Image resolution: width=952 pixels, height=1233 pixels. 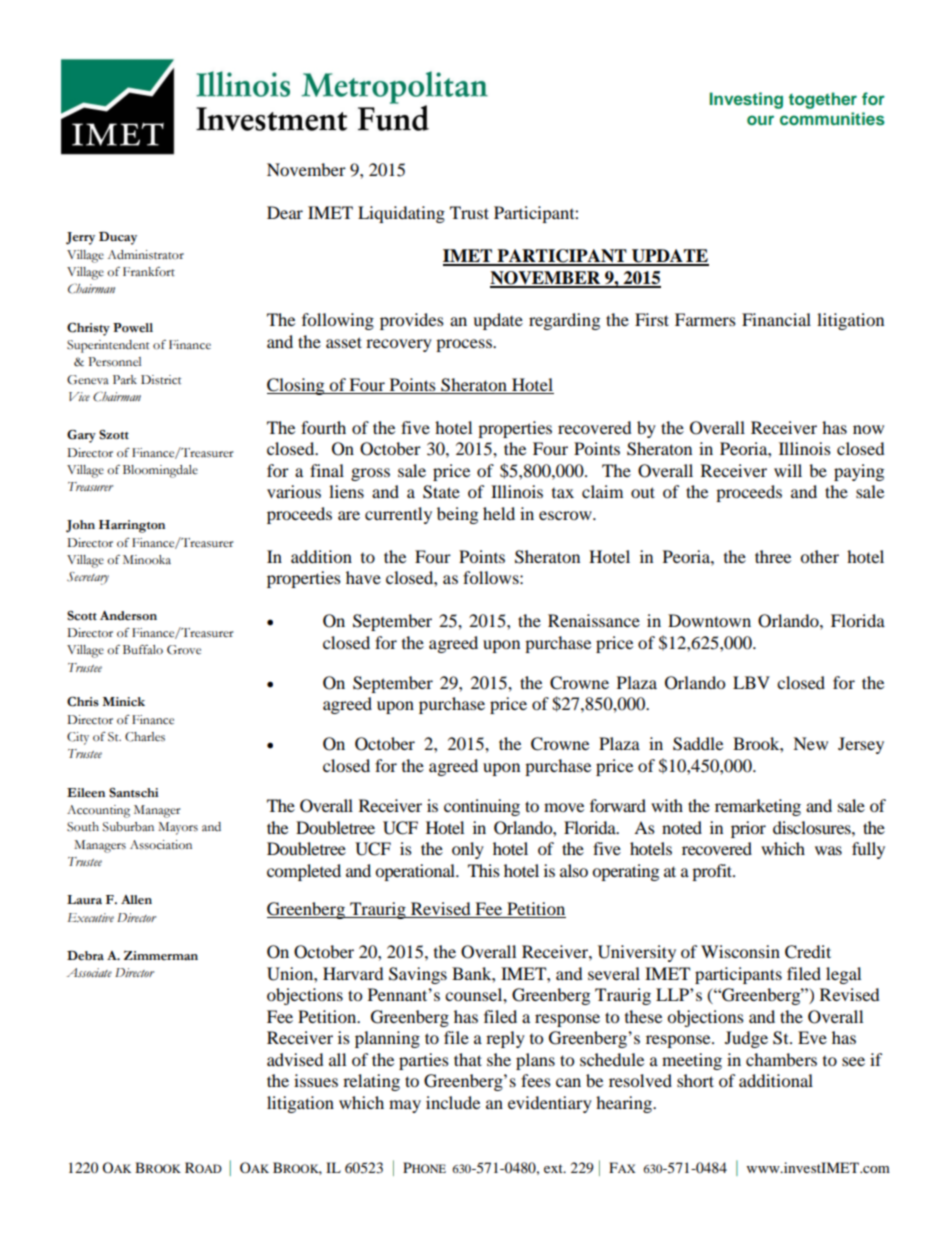 What do you see at coordinates (401, 214) in the screenshot?
I see `Liquidating` at bounding box center [401, 214].
